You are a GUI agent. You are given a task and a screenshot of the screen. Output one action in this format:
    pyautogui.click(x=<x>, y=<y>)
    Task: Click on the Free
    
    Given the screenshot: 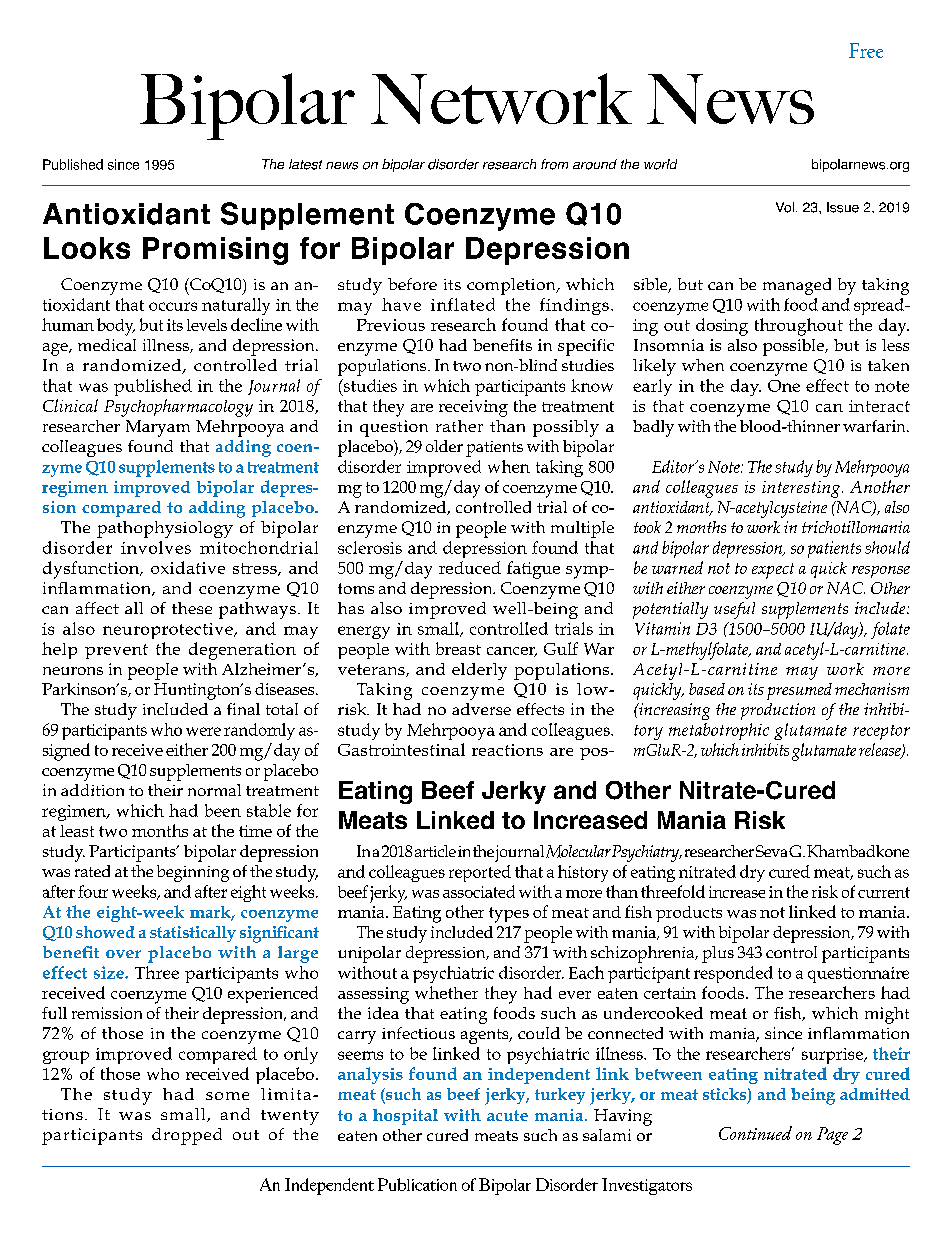 What is the action you would take?
    pyautogui.click(x=866, y=50)
